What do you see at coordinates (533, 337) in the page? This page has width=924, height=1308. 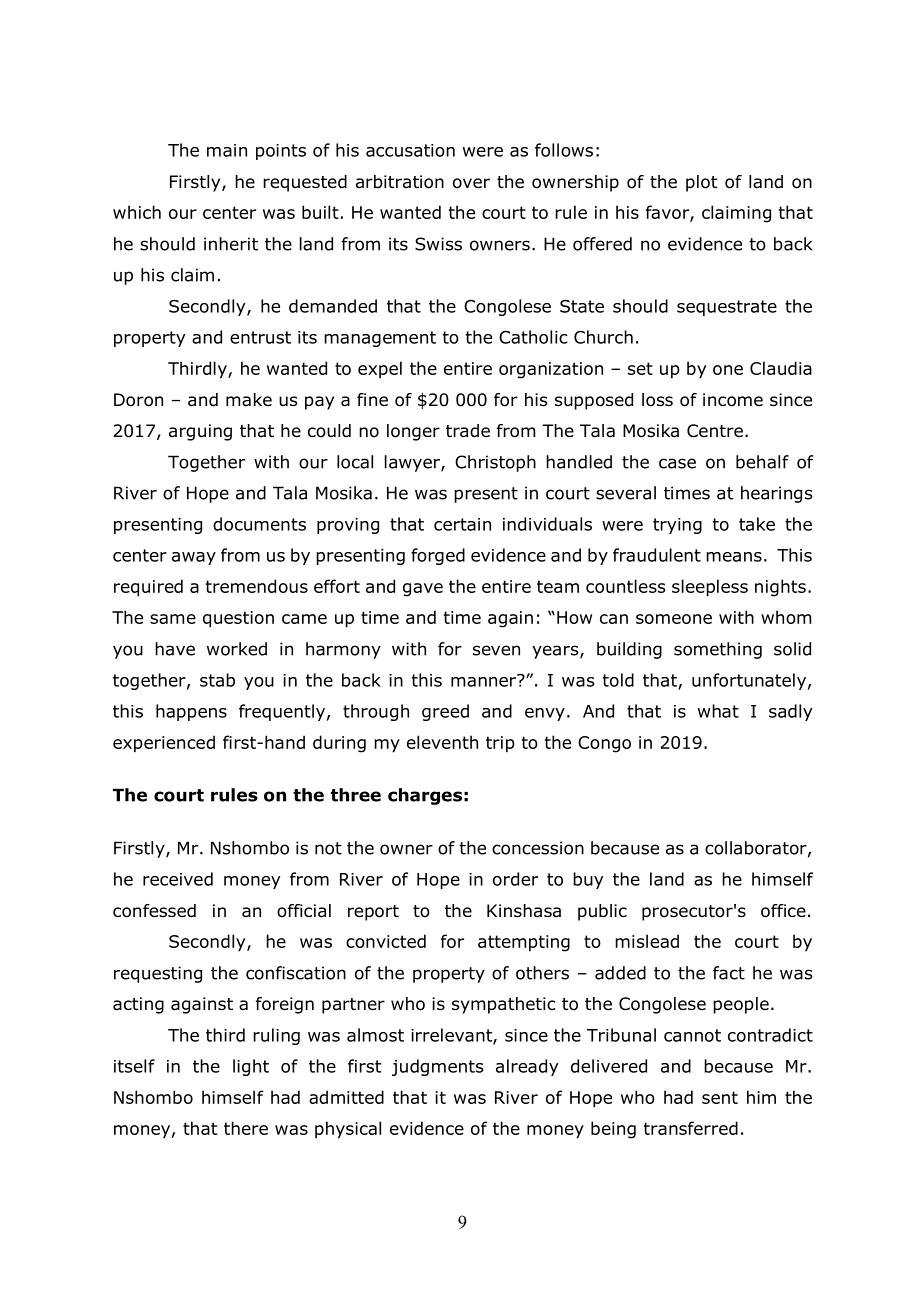 I see `Catholic` at bounding box center [533, 337].
